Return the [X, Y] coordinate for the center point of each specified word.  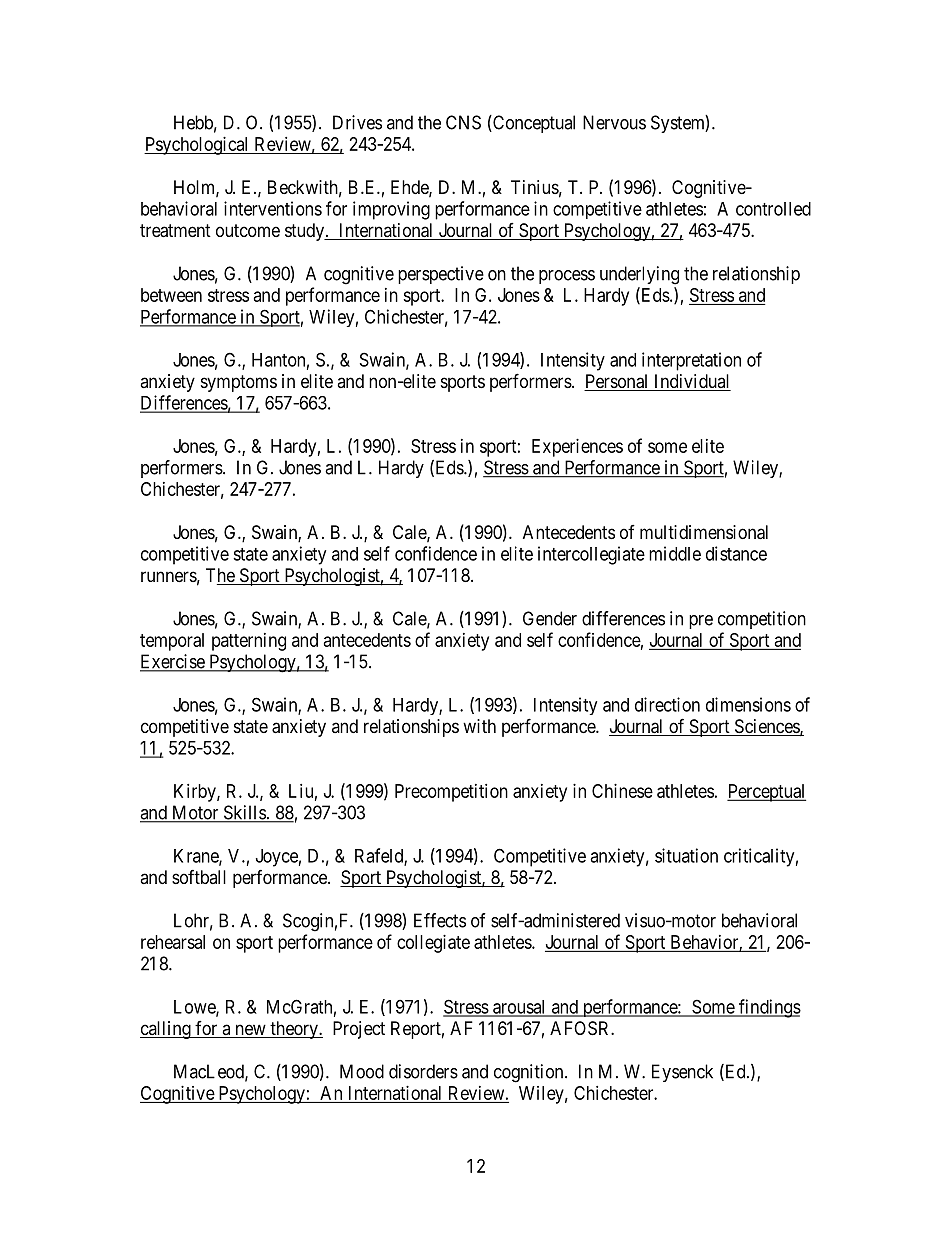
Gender [550, 618]
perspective [441, 275]
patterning [249, 642]
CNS [463, 122]
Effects [440, 920]
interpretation [691, 361]
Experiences [577, 448]
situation [686, 855]
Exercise [173, 662]
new [250, 1031]
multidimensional [704, 532]
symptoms [239, 383]
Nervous [614, 122]
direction [667, 704]
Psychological [197, 146]
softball [199, 877]
